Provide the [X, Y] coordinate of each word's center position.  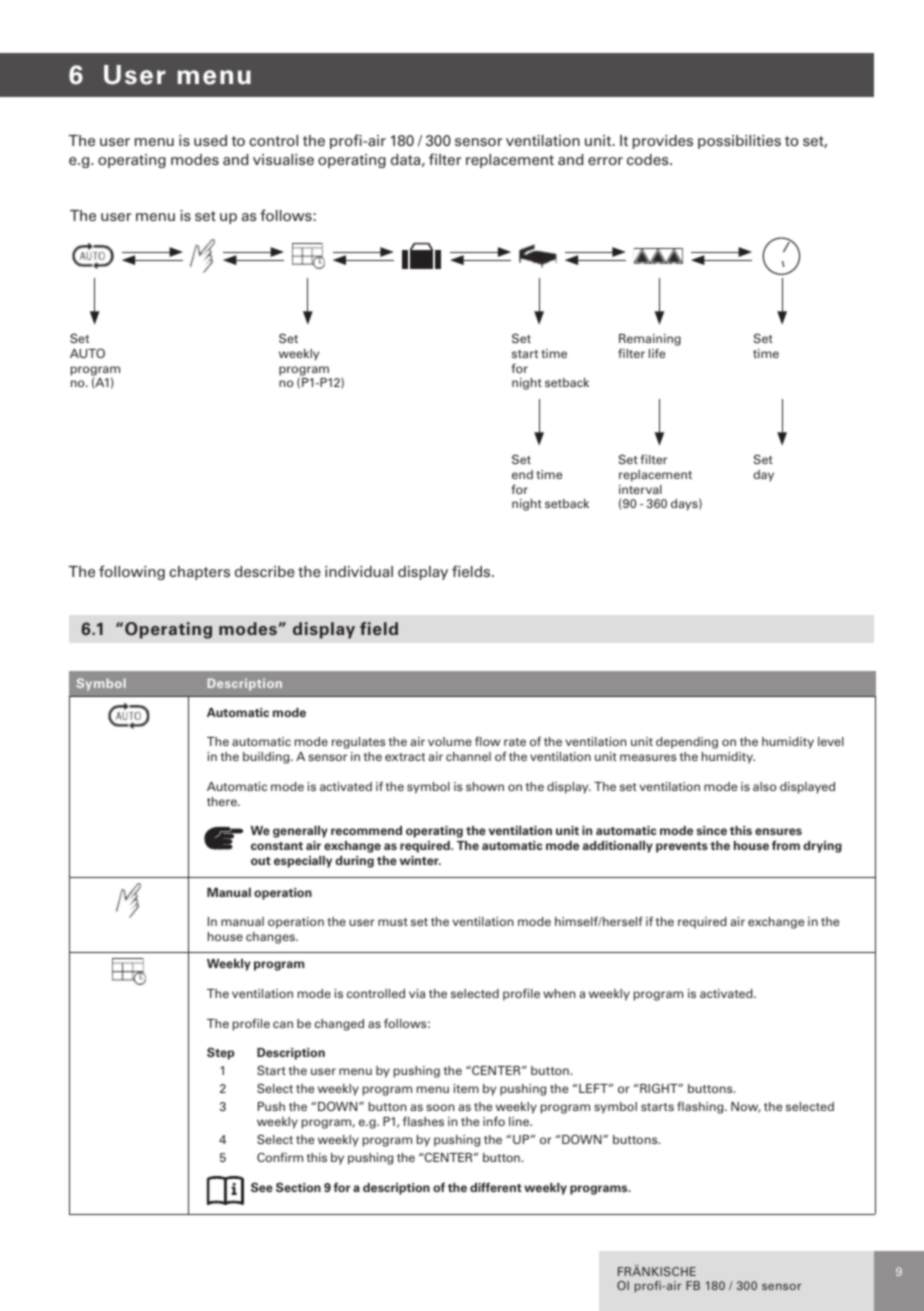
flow [487, 741]
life [657, 353]
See [262, 1187]
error [605, 161]
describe [265, 571]
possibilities [739, 142]
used [210, 140]
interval [640, 489]
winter [420, 860]
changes [271, 938]
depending [687, 743]
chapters [199, 573]
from [786, 845]
